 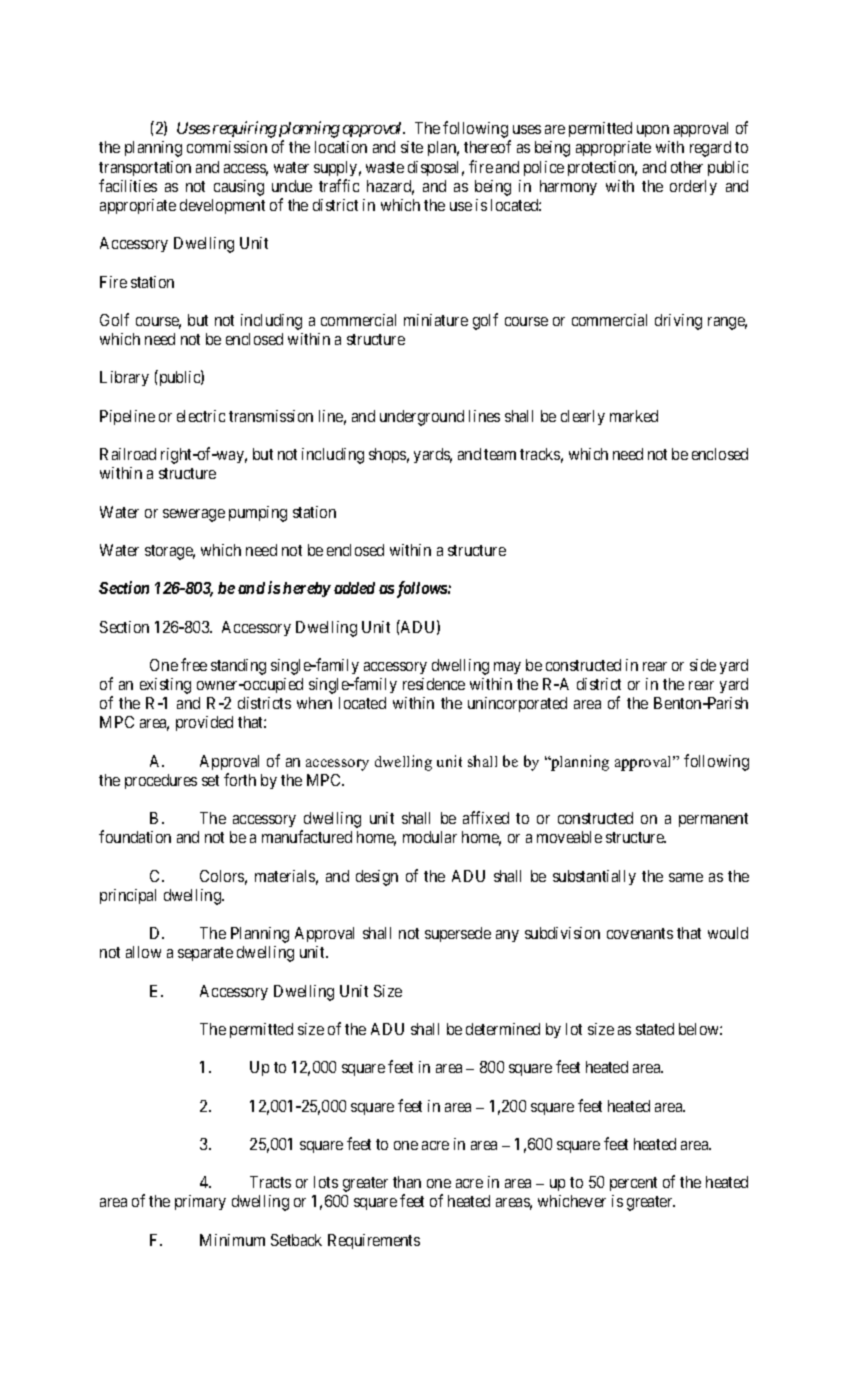 I want to click on disposal, so click(x=436, y=168).
